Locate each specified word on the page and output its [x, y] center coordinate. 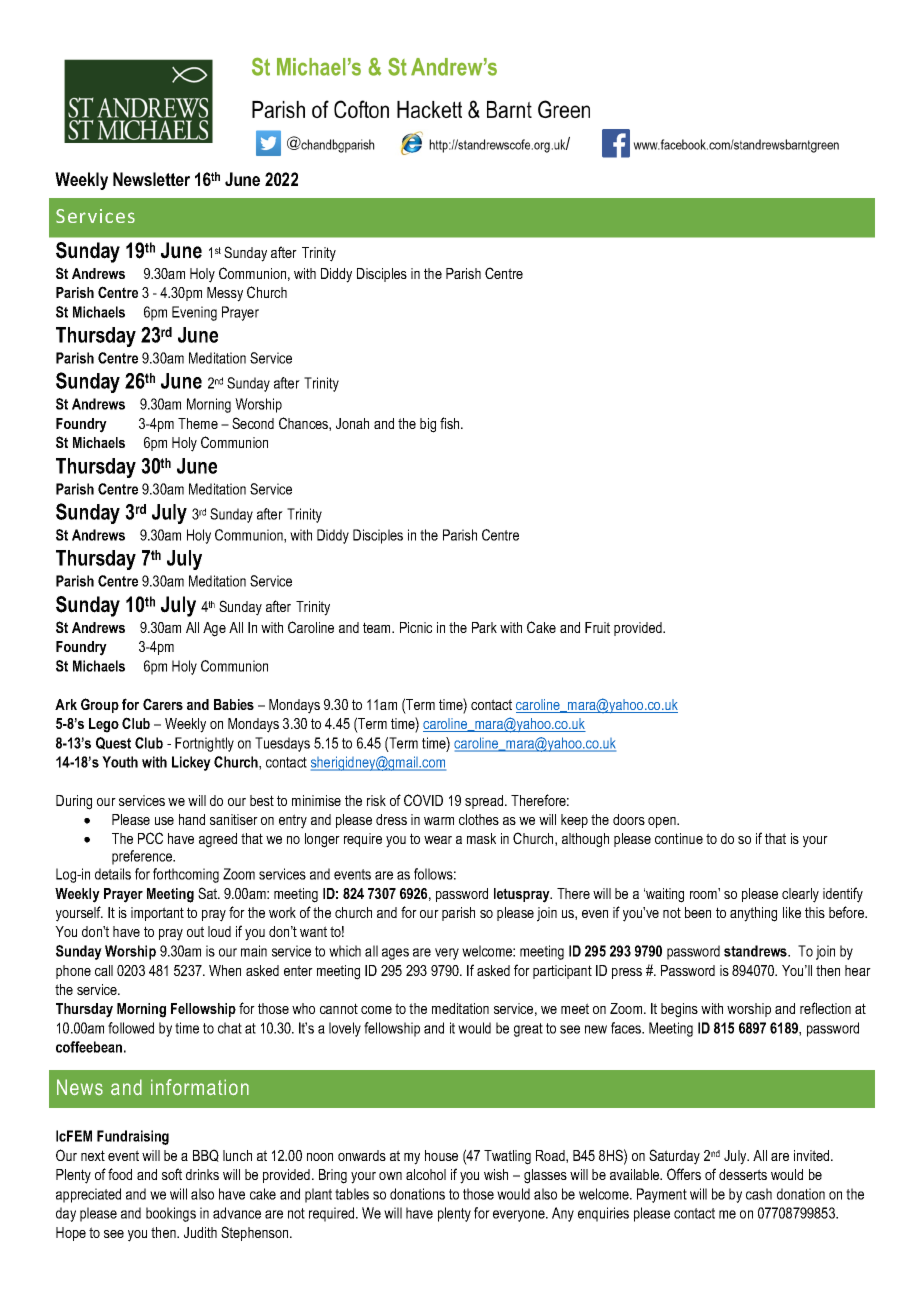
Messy [225, 294]
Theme [198, 423]
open [663, 822]
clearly [800, 895]
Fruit [597, 627]
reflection [825, 1008]
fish [451, 423]
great [528, 1030]
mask [481, 838]
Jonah [352, 423]
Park [484, 627]
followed [131, 1028]
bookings [171, 1214]
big [428, 425]
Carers [163, 704]
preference [143, 857]
